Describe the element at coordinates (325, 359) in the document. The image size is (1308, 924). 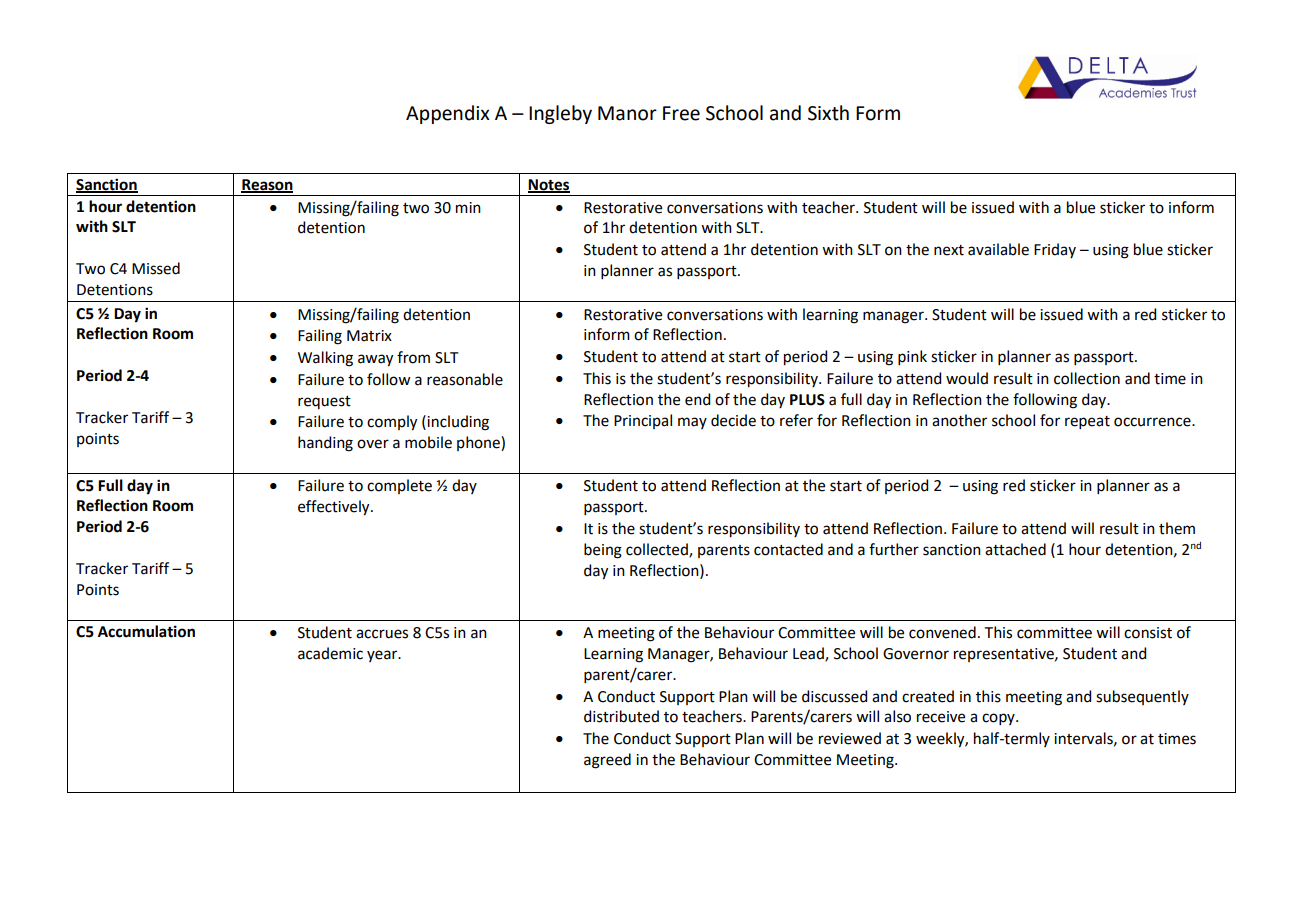
I see `Walking` at that location.
